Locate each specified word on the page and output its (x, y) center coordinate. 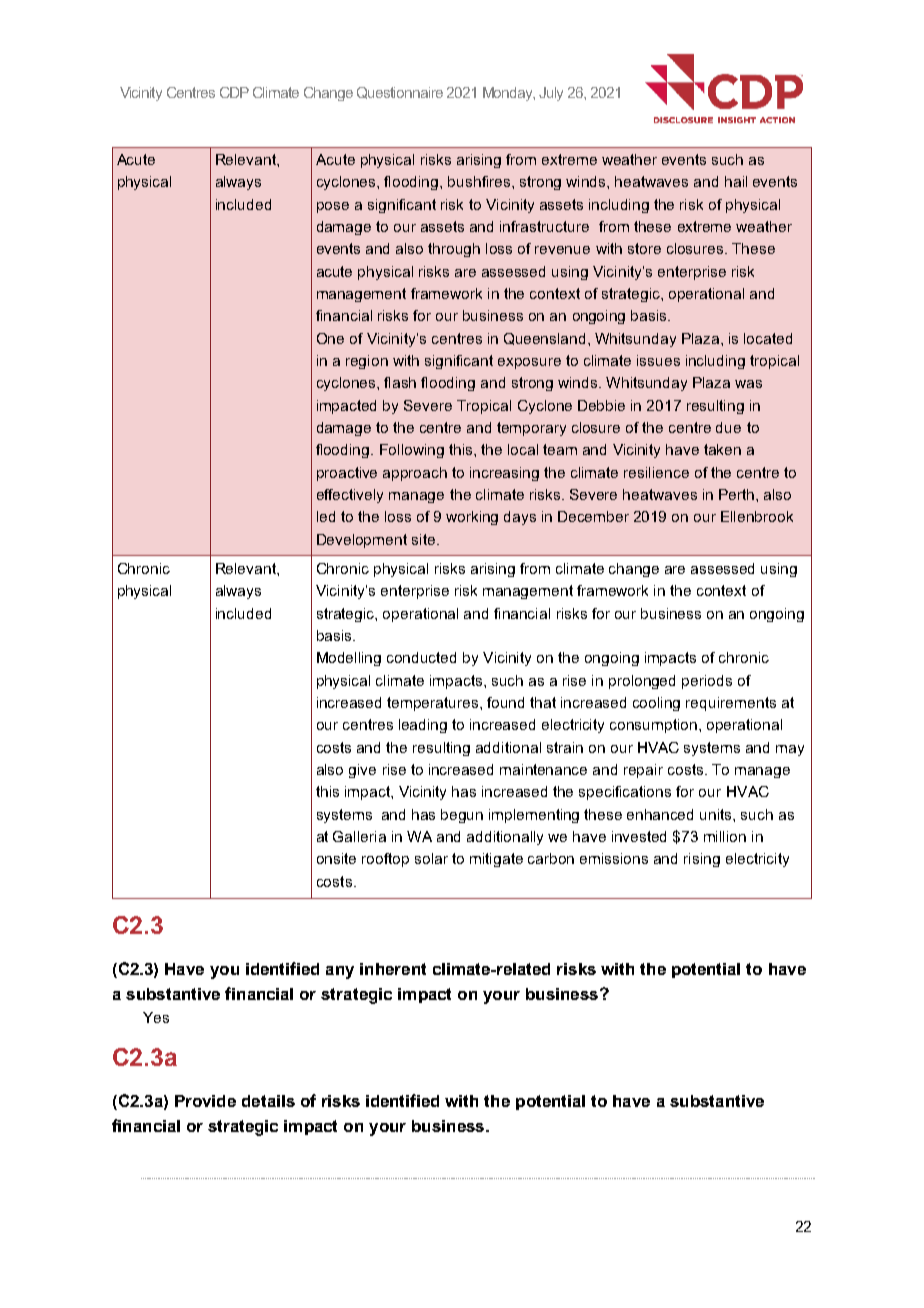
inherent (393, 969)
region (367, 362)
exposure (529, 363)
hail (736, 181)
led (326, 516)
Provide (205, 1101)
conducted (421, 657)
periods (707, 682)
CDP (234, 92)
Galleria (359, 836)
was (748, 384)
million (725, 836)
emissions (614, 858)
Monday (509, 94)
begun (462, 816)
